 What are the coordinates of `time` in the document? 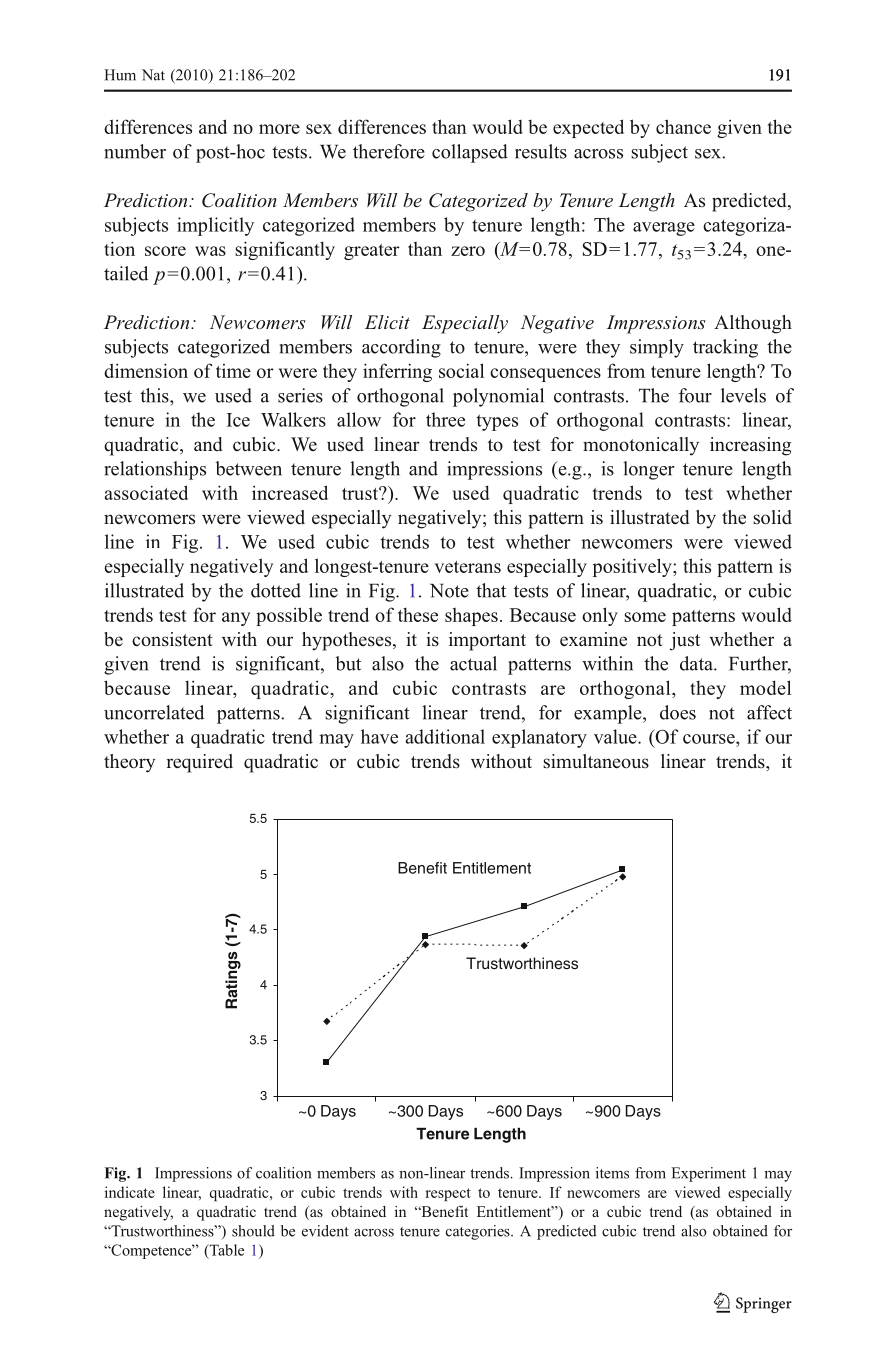 It's located at (233, 371).
